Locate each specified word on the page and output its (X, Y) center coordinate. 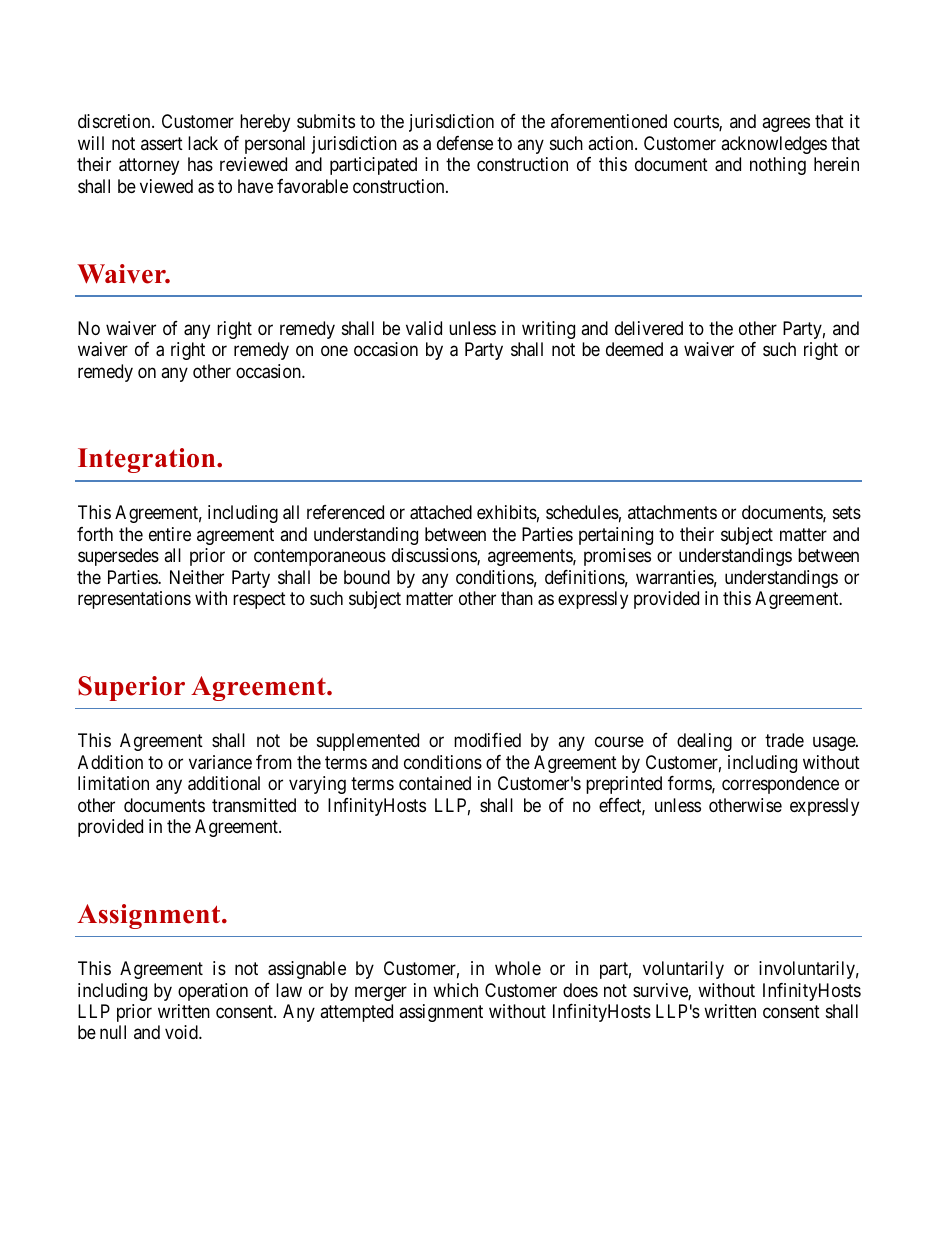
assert (162, 143)
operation (213, 992)
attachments (672, 512)
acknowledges (774, 145)
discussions (435, 556)
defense (465, 143)
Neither (197, 577)
